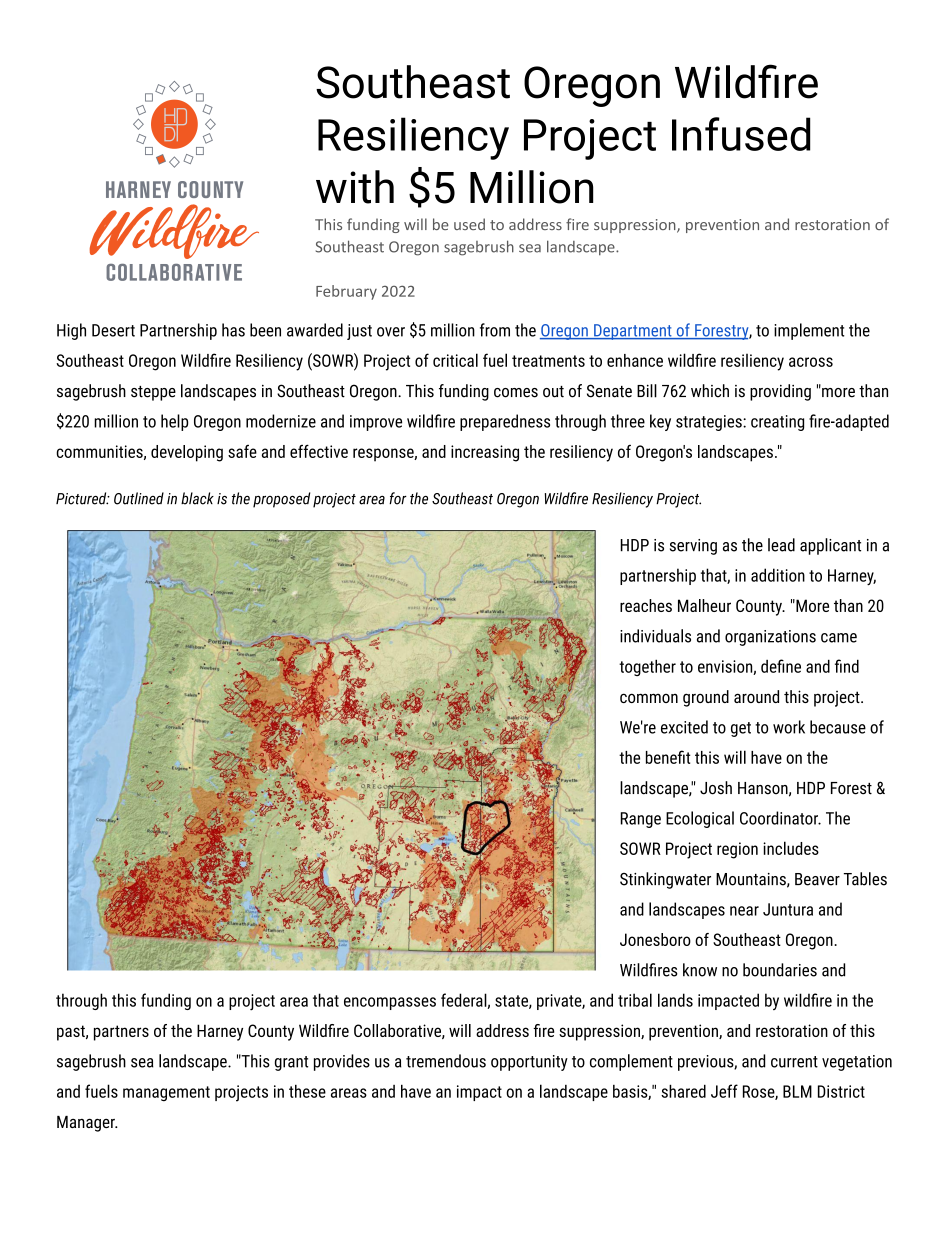 This screenshot has height=1233, width=952. I want to click on help, so click(174, 422).
